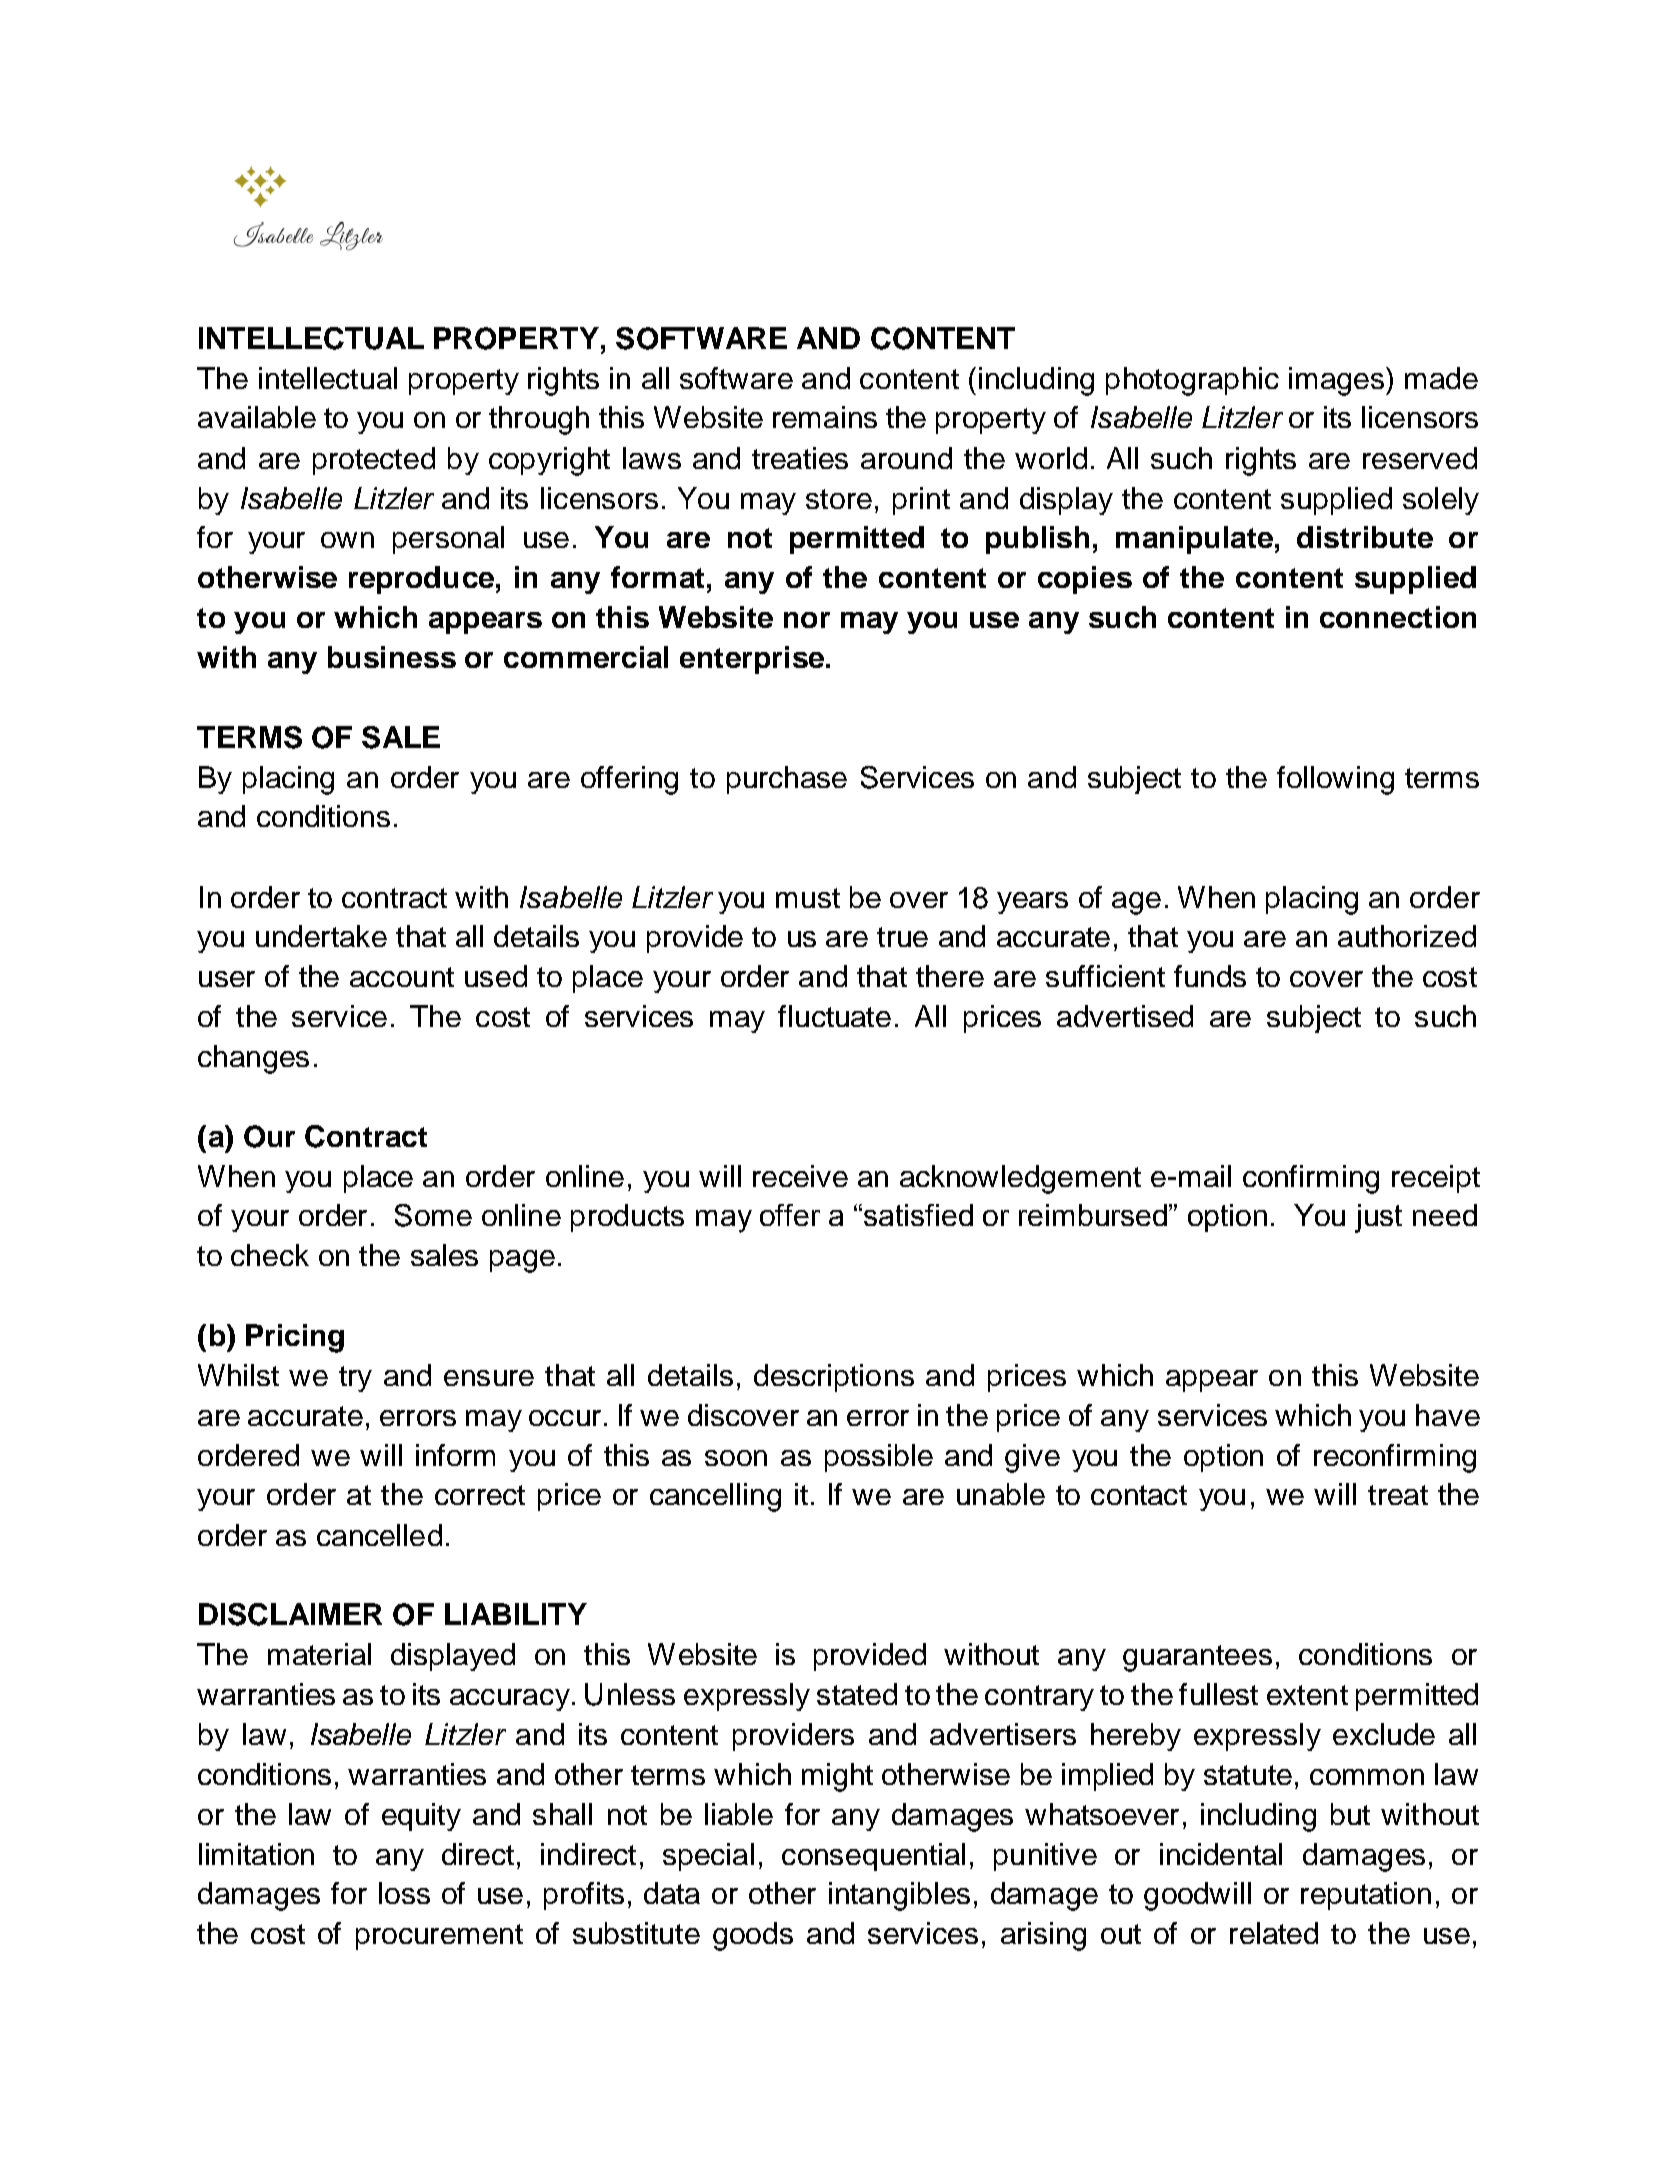 This screenshot has height=2171, width=1677. What do you see at coordinates (787, 780) in the screenshot?
I see `purchase` at bounding box center [787, 780].
